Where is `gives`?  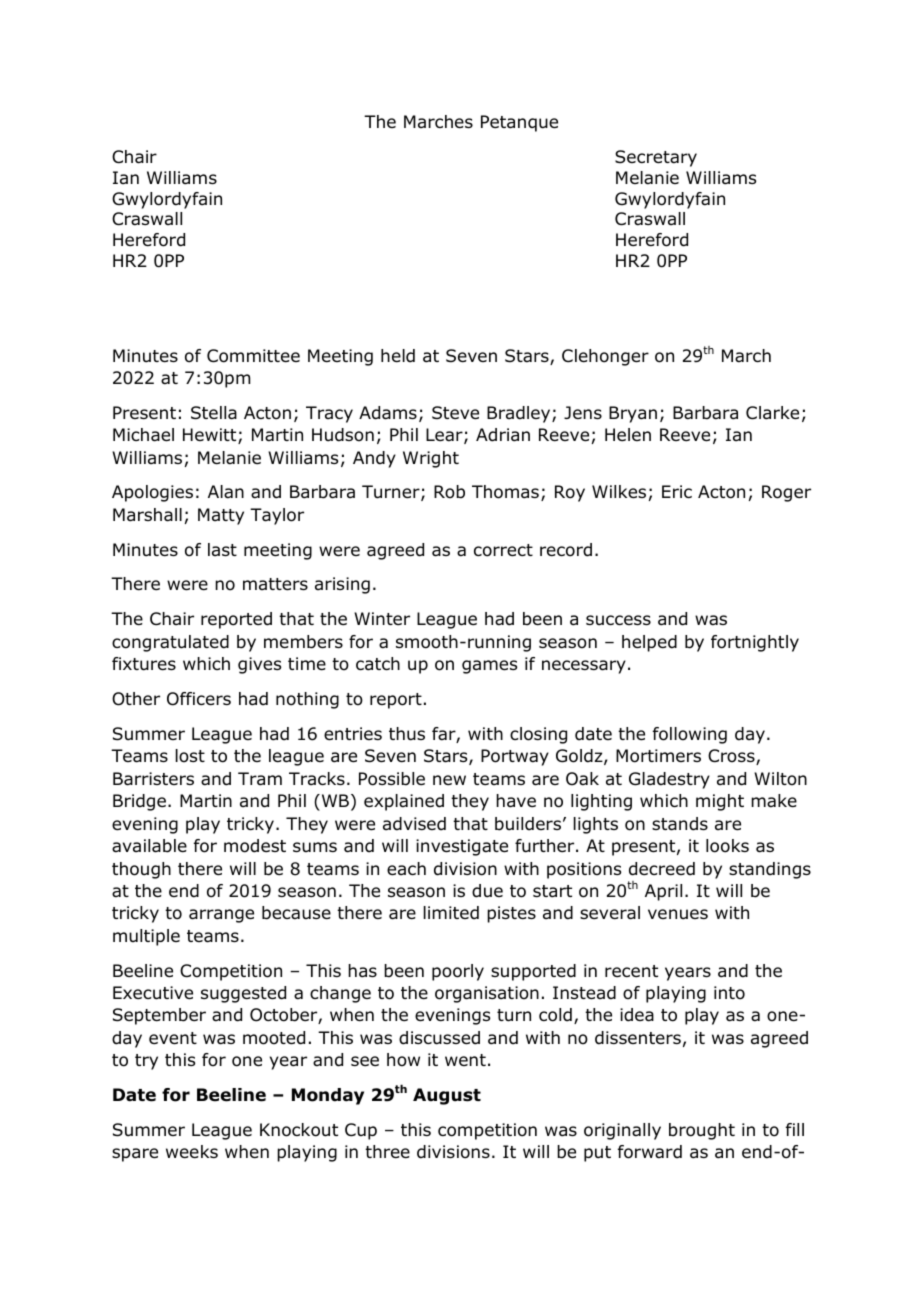
gives is located at coordinates (259, 665).
